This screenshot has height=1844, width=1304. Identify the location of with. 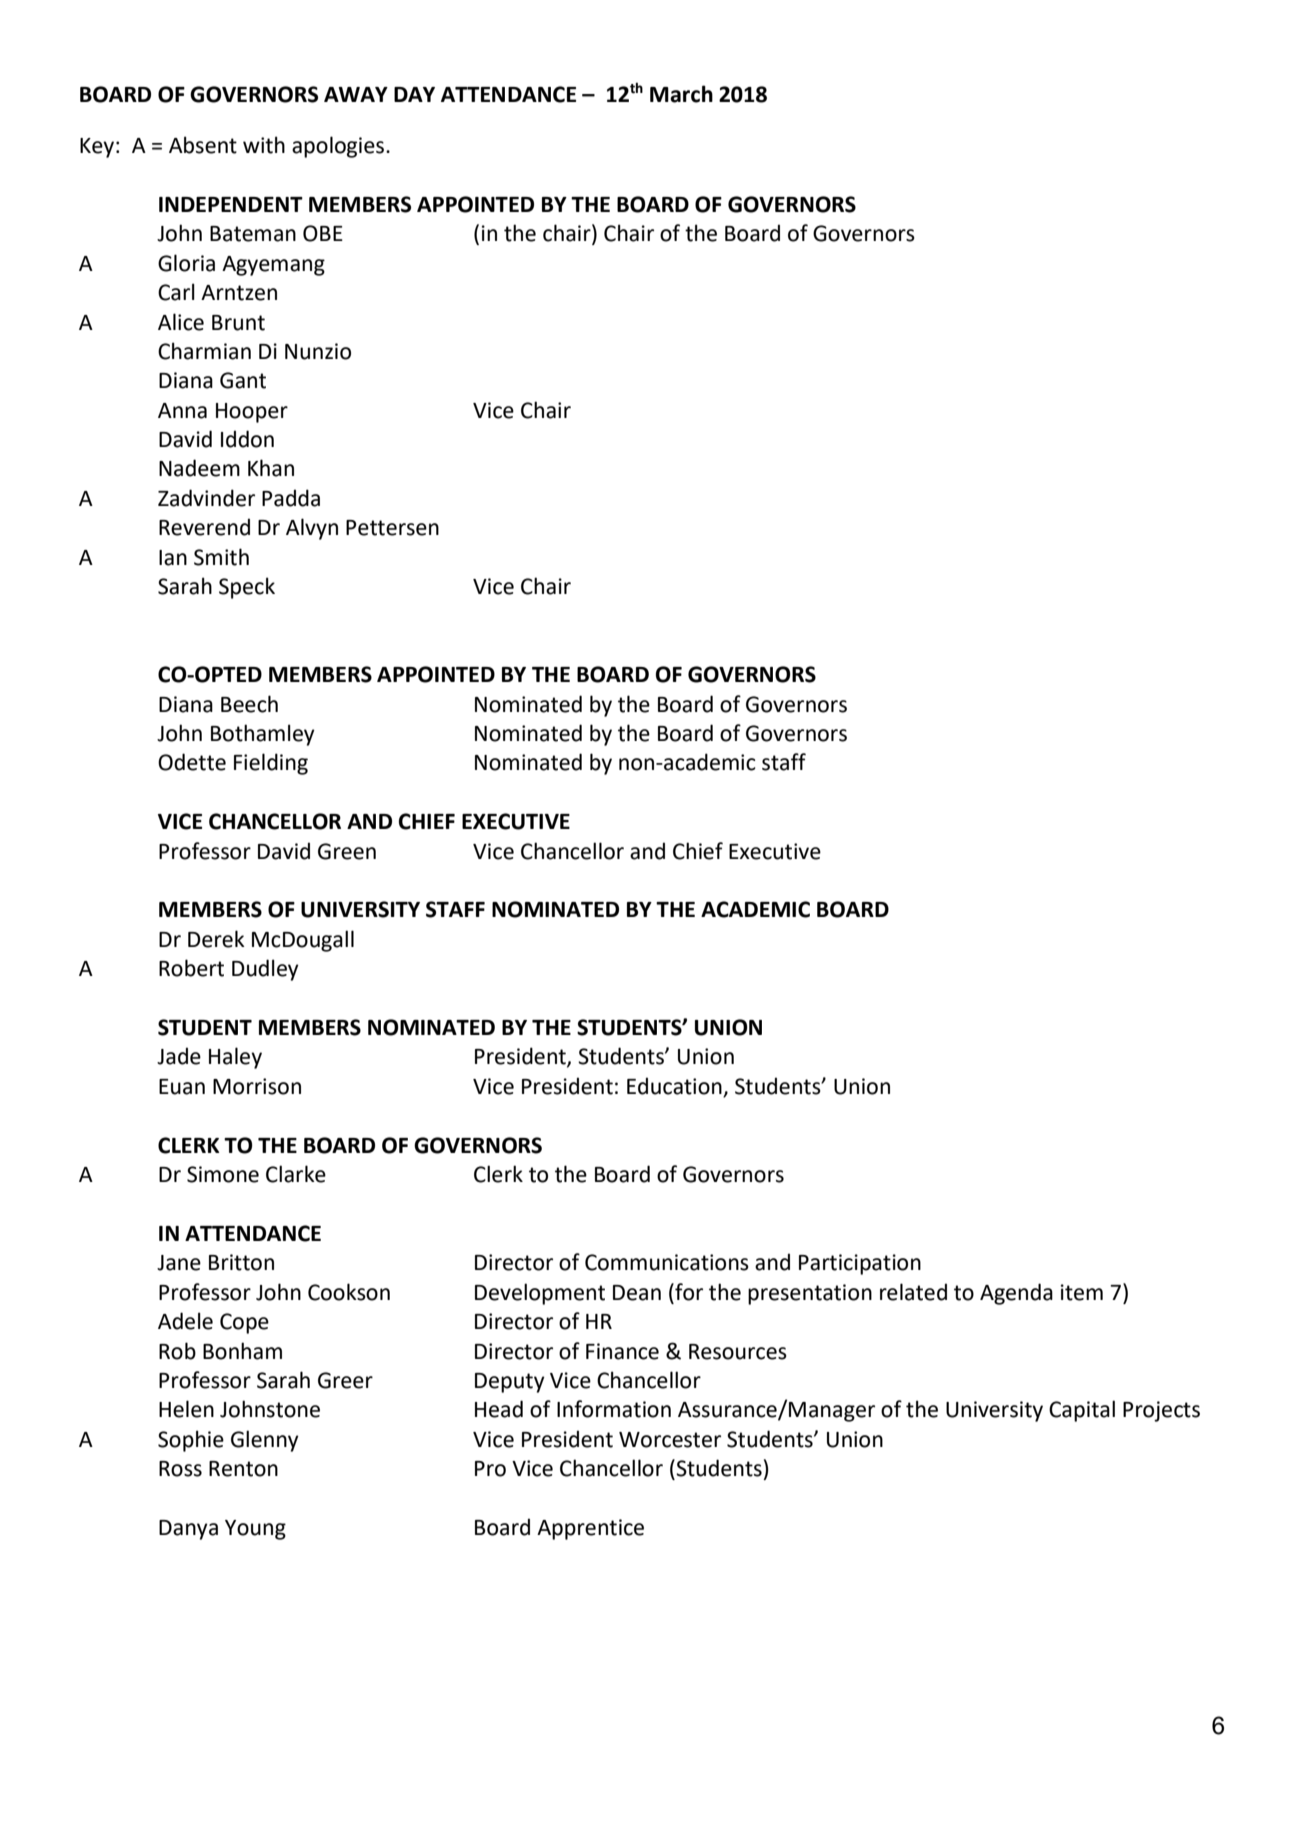
(264, 145).
